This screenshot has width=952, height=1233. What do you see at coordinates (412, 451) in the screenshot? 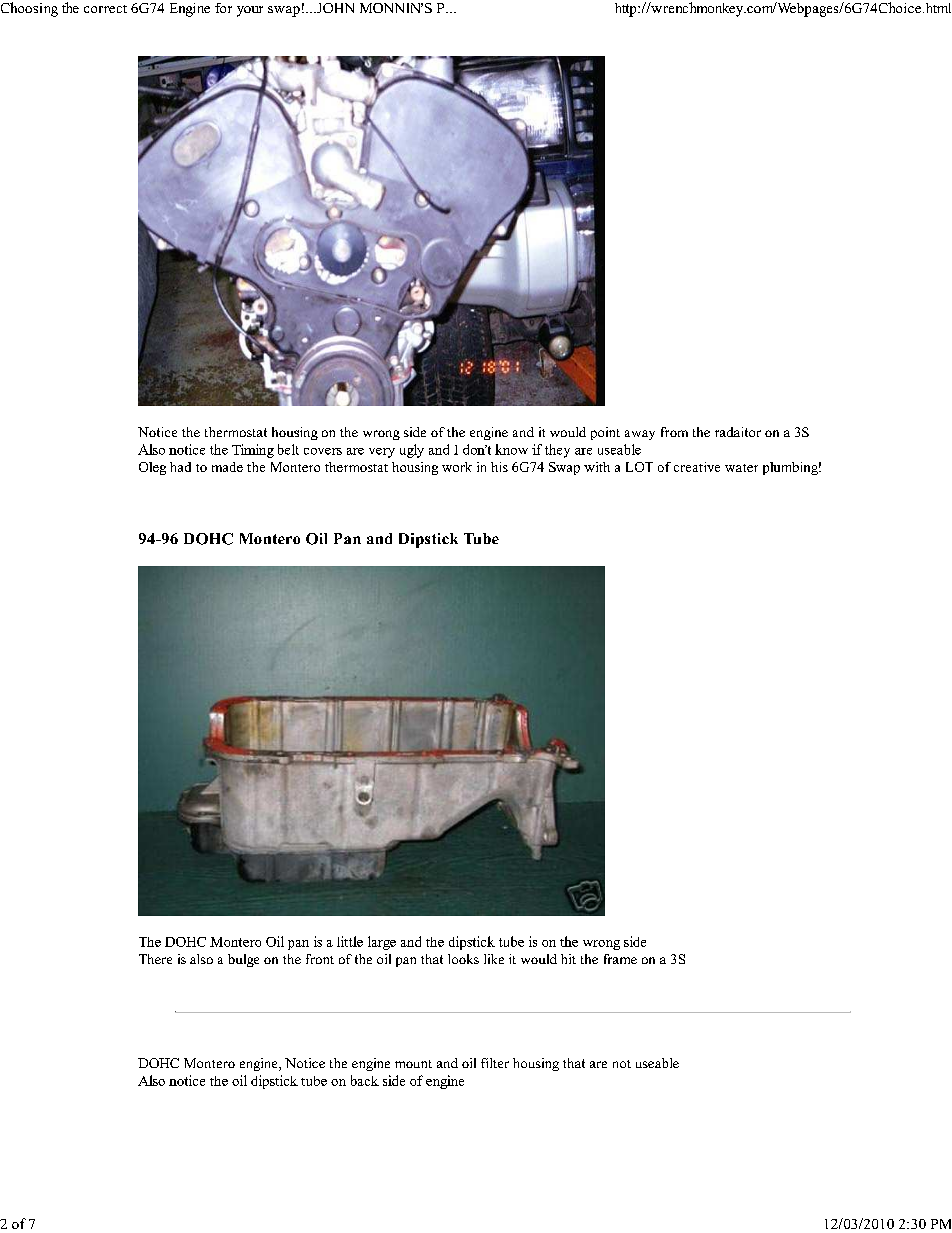
I see `ugly` at bounding box center [412, 451].
